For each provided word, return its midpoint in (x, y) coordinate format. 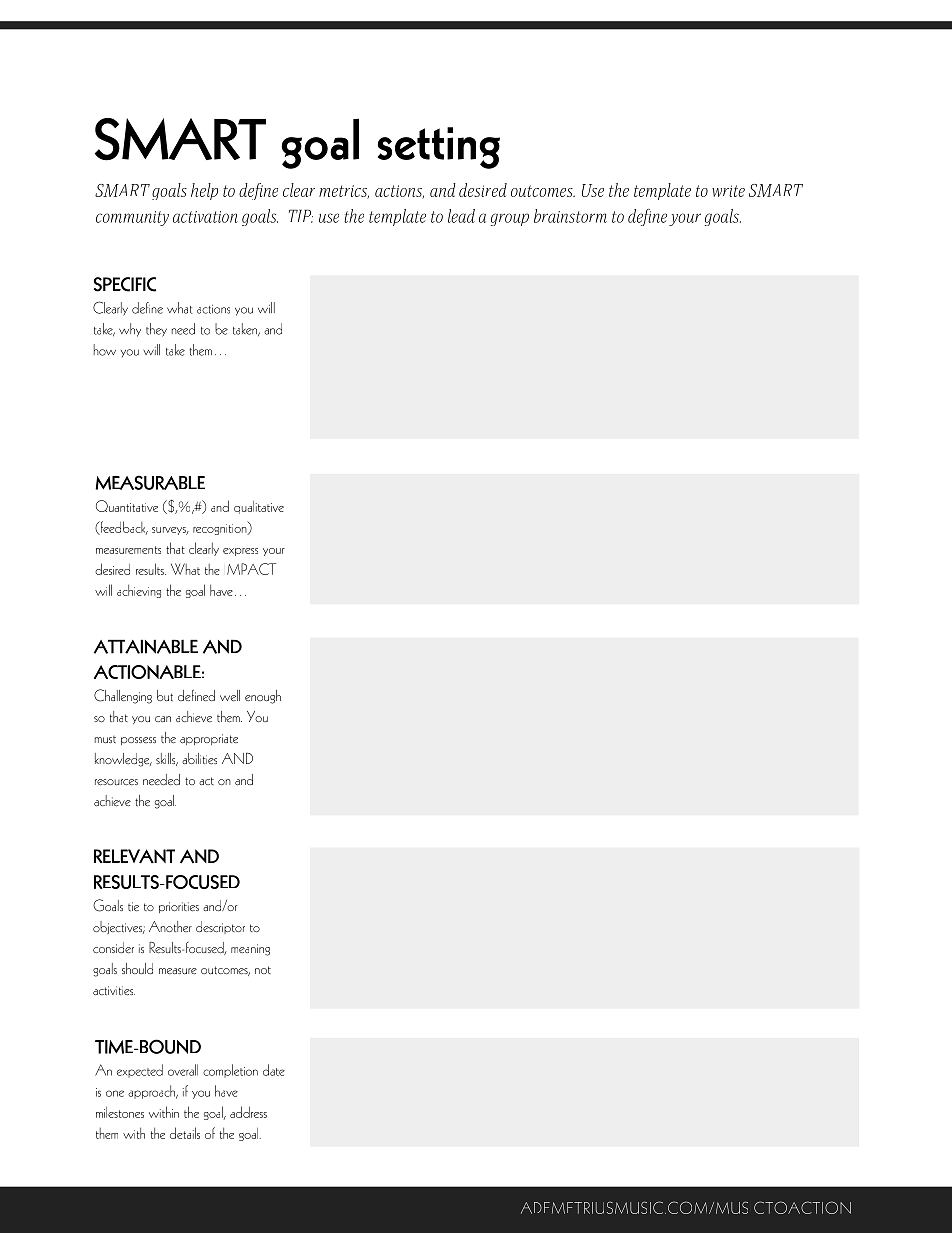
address (248, 1112)
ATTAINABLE (146, 646)
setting (439, 148)
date (274, 1070)
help (204, 191)
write (728, 191)
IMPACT (251, 569)
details (185, 1133)
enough (263, 697)
